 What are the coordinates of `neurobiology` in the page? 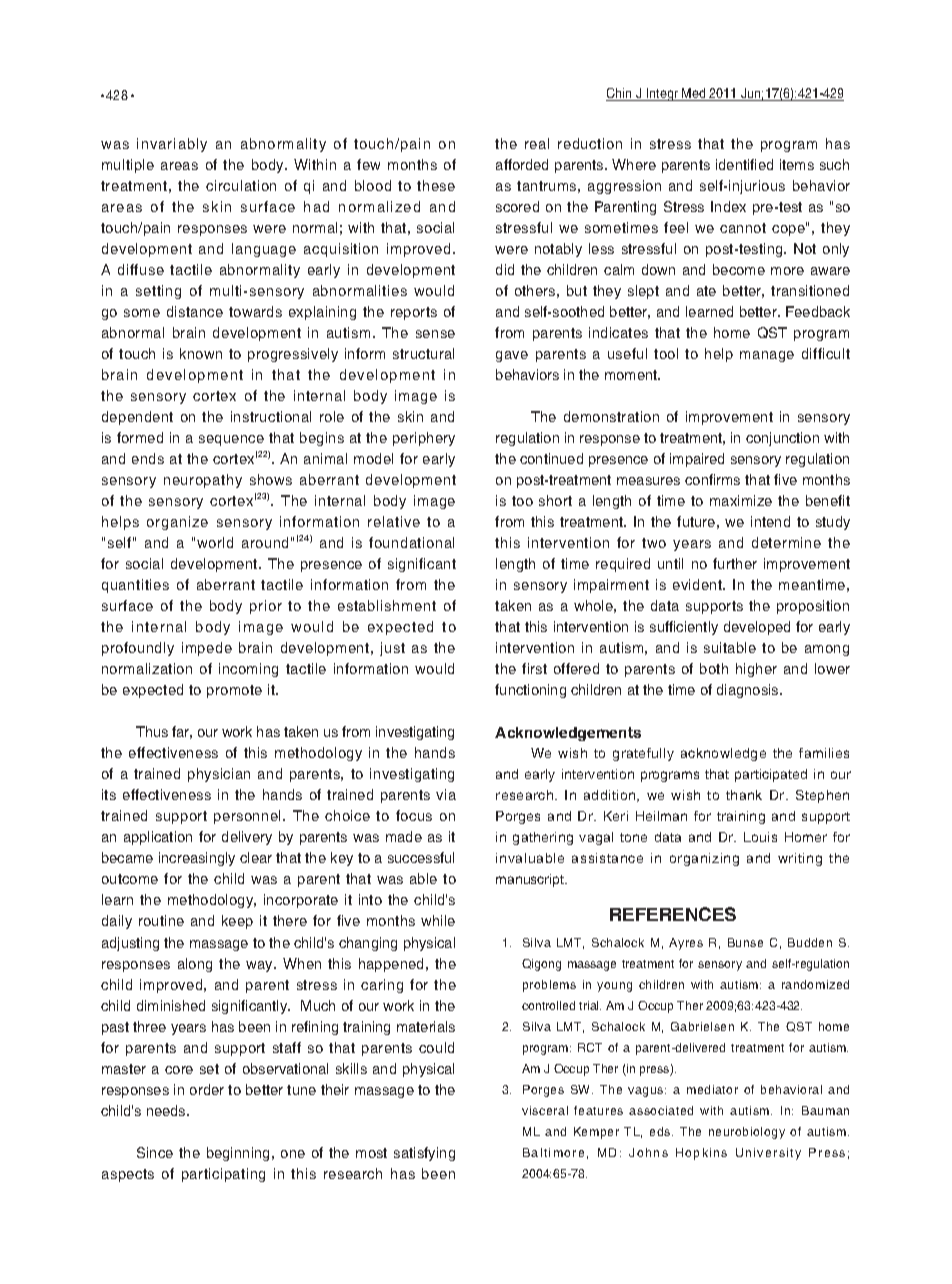 It's located at (747, 1133).
